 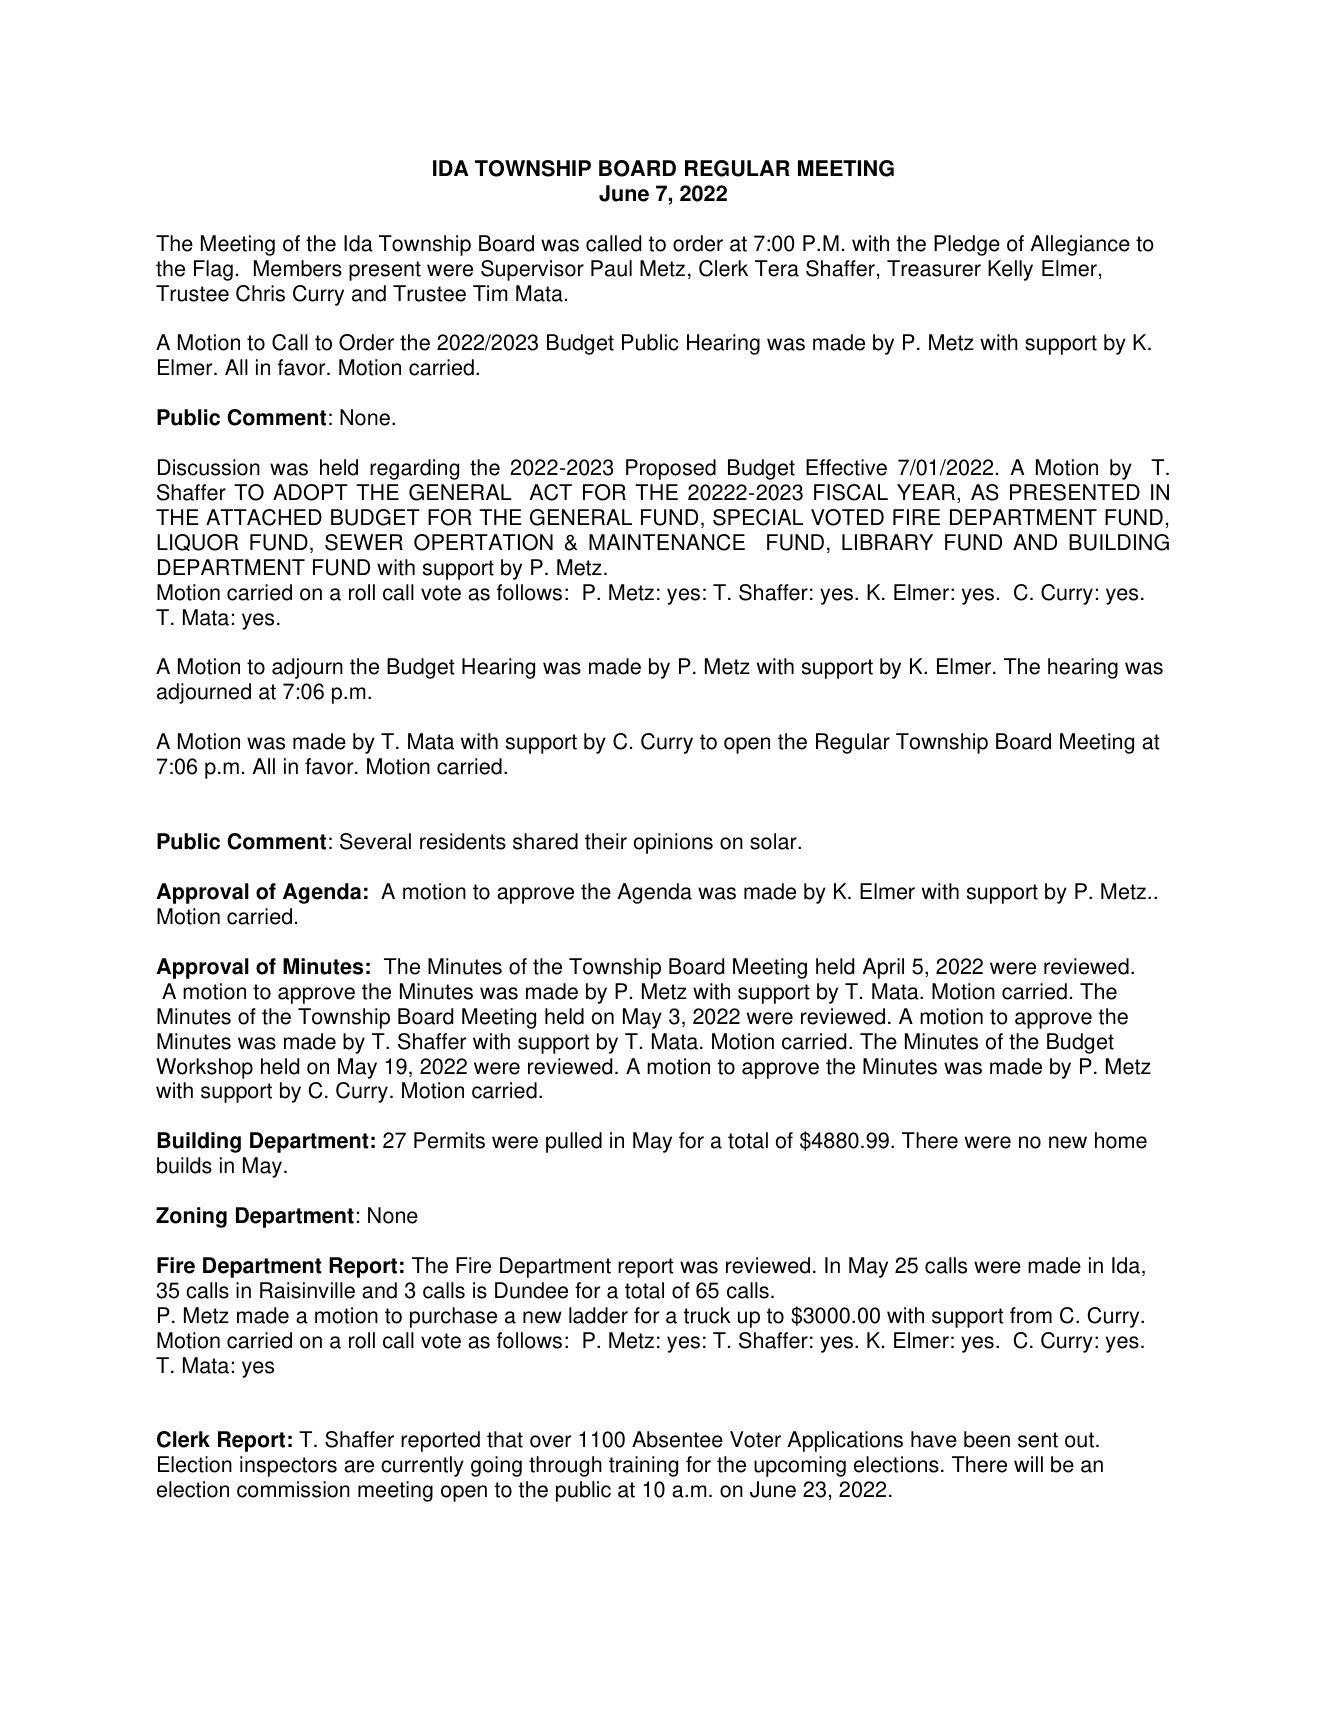 I want to click on MAINTENANCE, so click(x=667, y=542).
